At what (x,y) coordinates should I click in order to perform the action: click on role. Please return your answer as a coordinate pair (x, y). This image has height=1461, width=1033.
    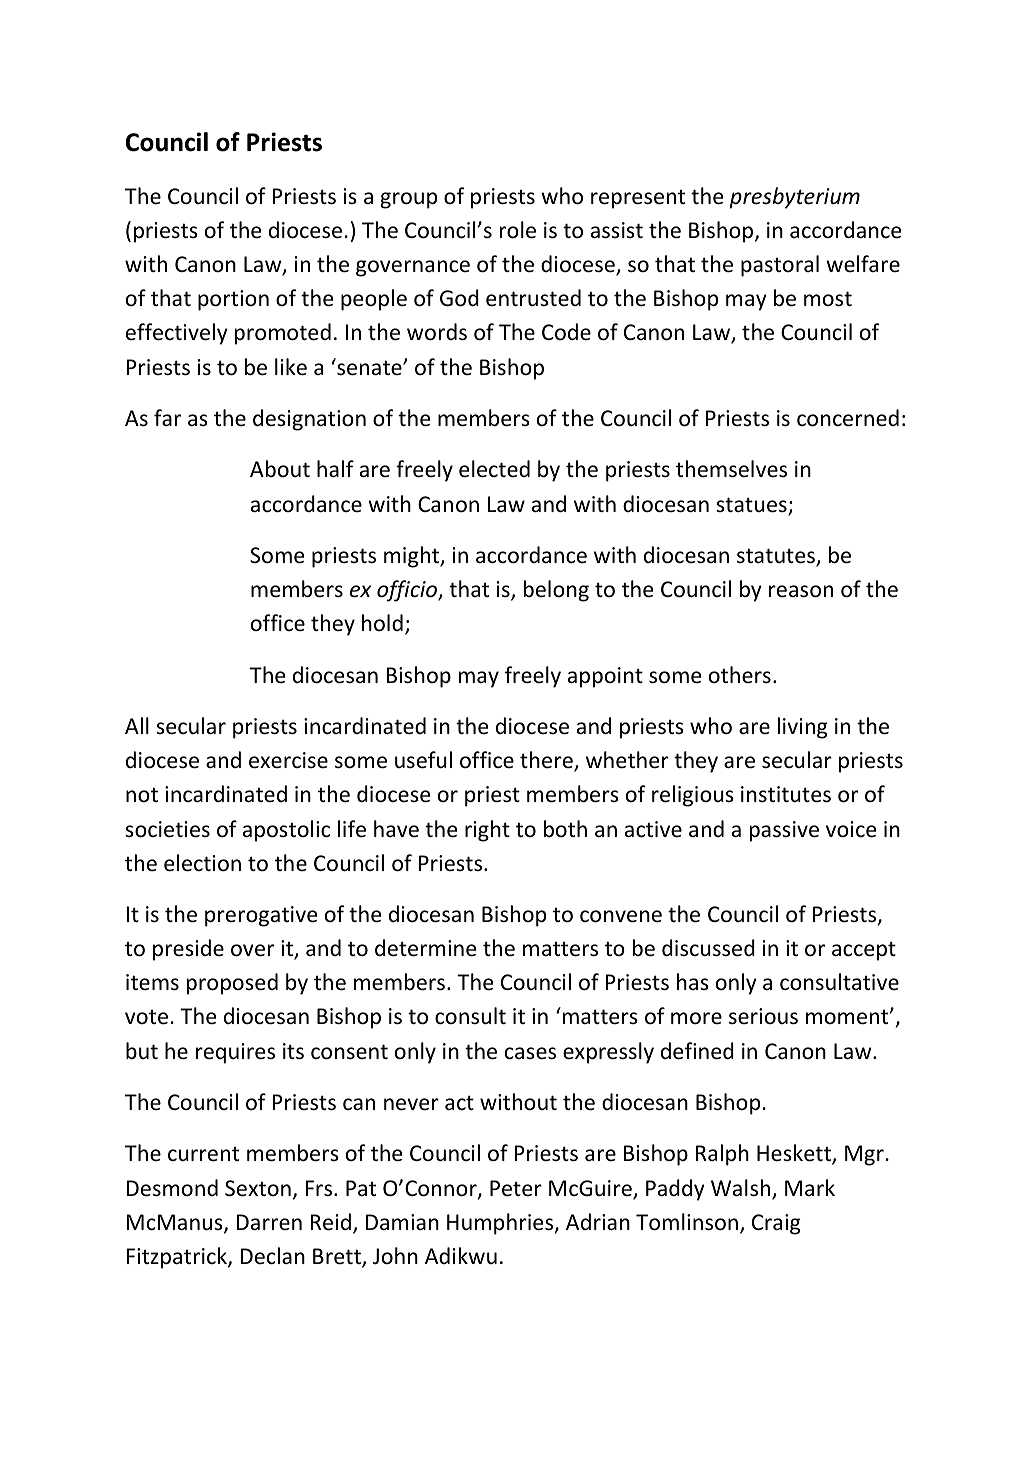
    Looking at the image, I should click on (518, 230).
